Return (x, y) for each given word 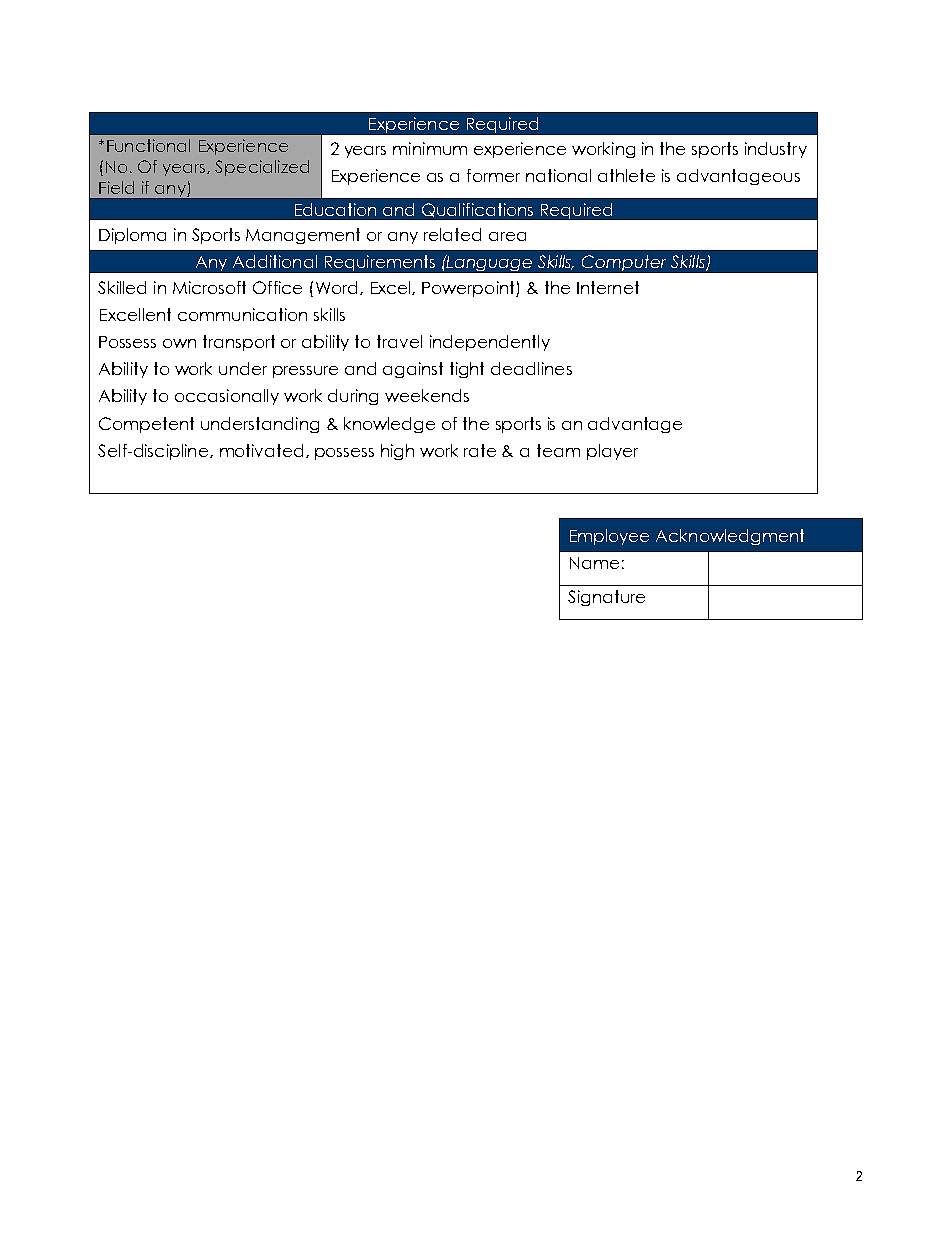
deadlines (531, 368)
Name (594, 563)
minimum (430, 148)
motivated (261, 450)
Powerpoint (469, 289)
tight (467, 370)
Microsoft (209, 287)
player (612, 452)
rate (480, 450)
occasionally (227, 397)
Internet (608, 287)
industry (776, 150)
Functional (148, 145)
